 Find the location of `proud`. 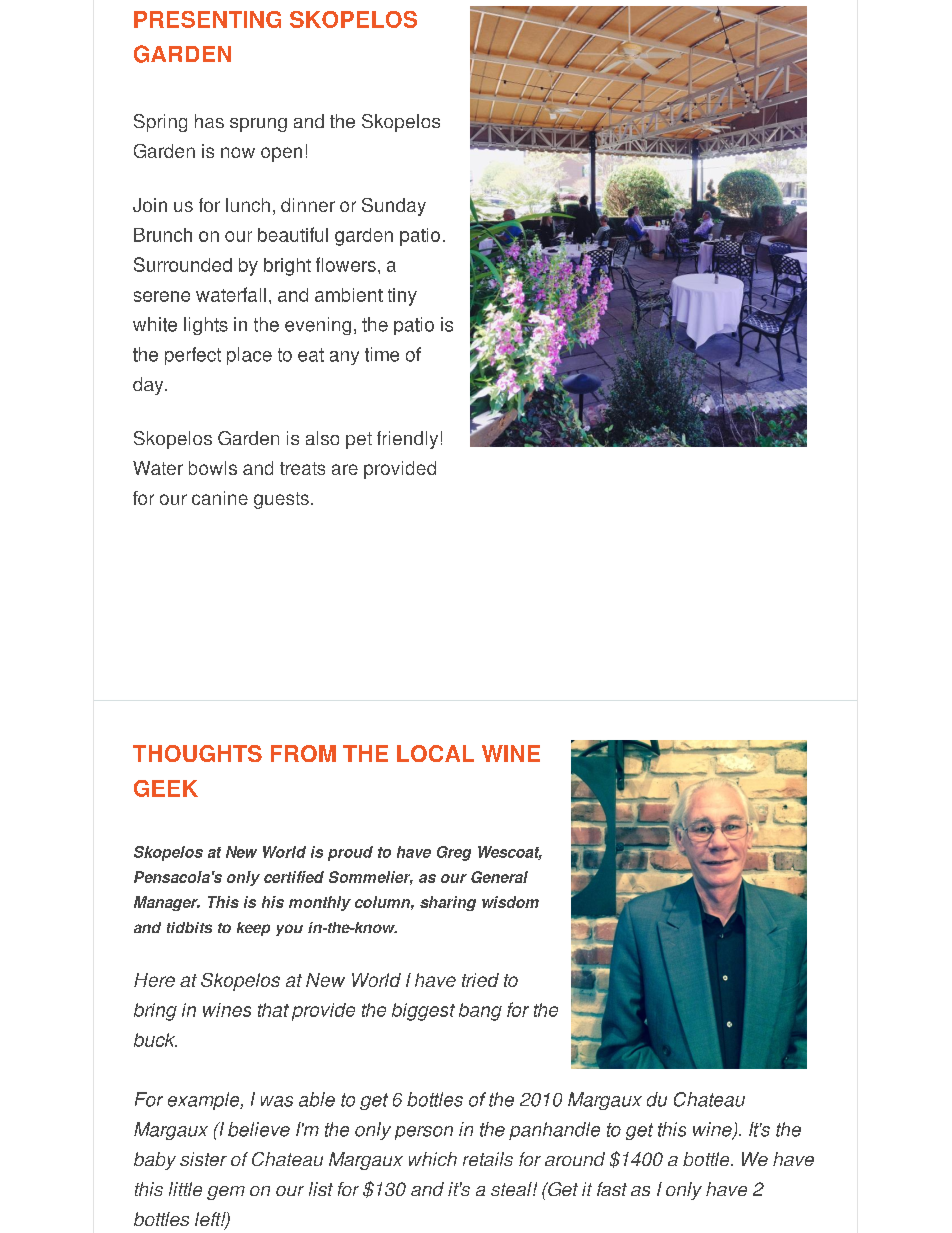

proud is located at coordinates (350, 853).
